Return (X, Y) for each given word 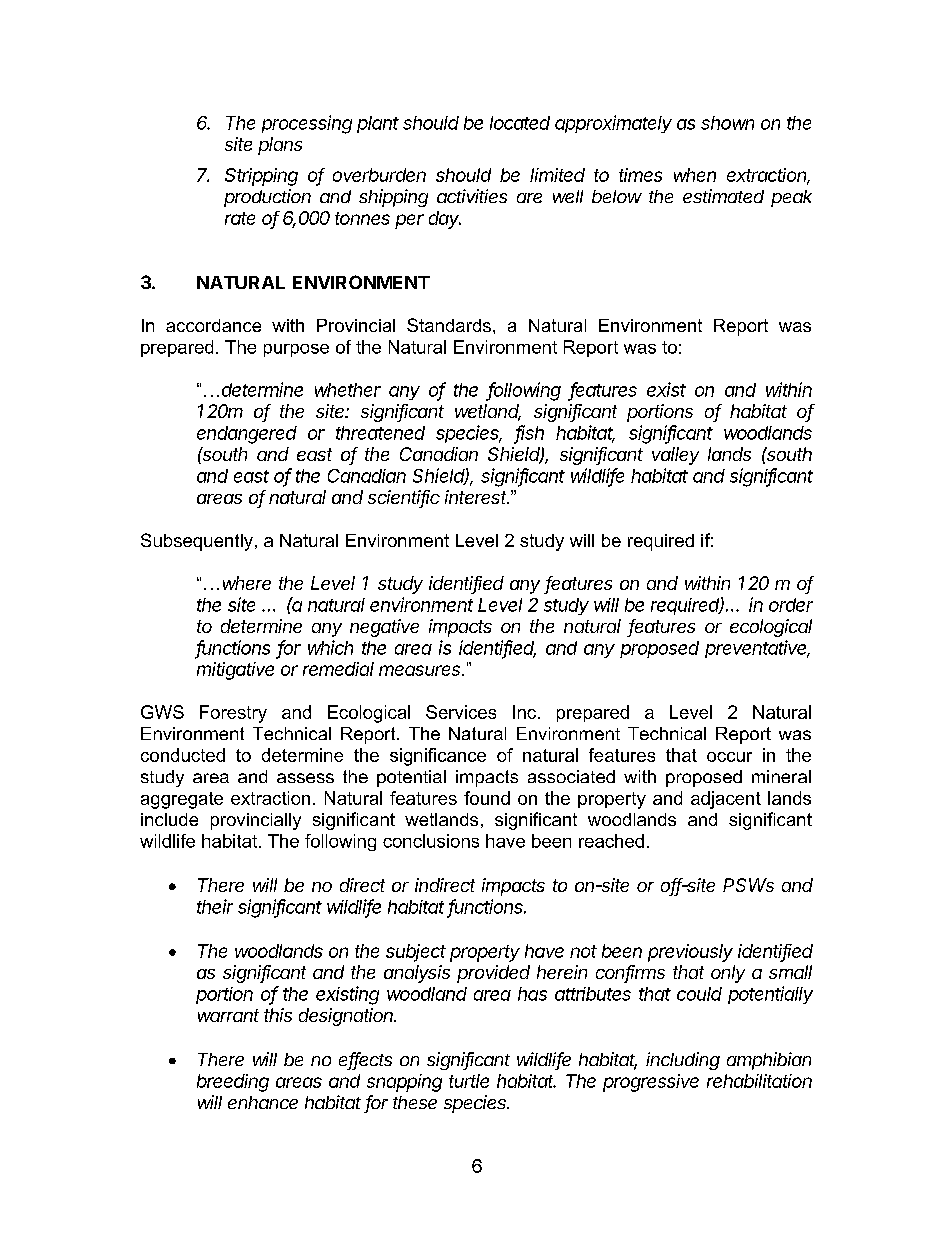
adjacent (726, 800)
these (415, 1102)
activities (472, 196)
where (247, 583)
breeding (233, 1083)
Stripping (261, 177)
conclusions (431, 841)
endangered (247, 435)
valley (675, 456)
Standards (449, 325)
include (169, 819)
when (695, 175)
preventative (757, 649)
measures (421, 670)
